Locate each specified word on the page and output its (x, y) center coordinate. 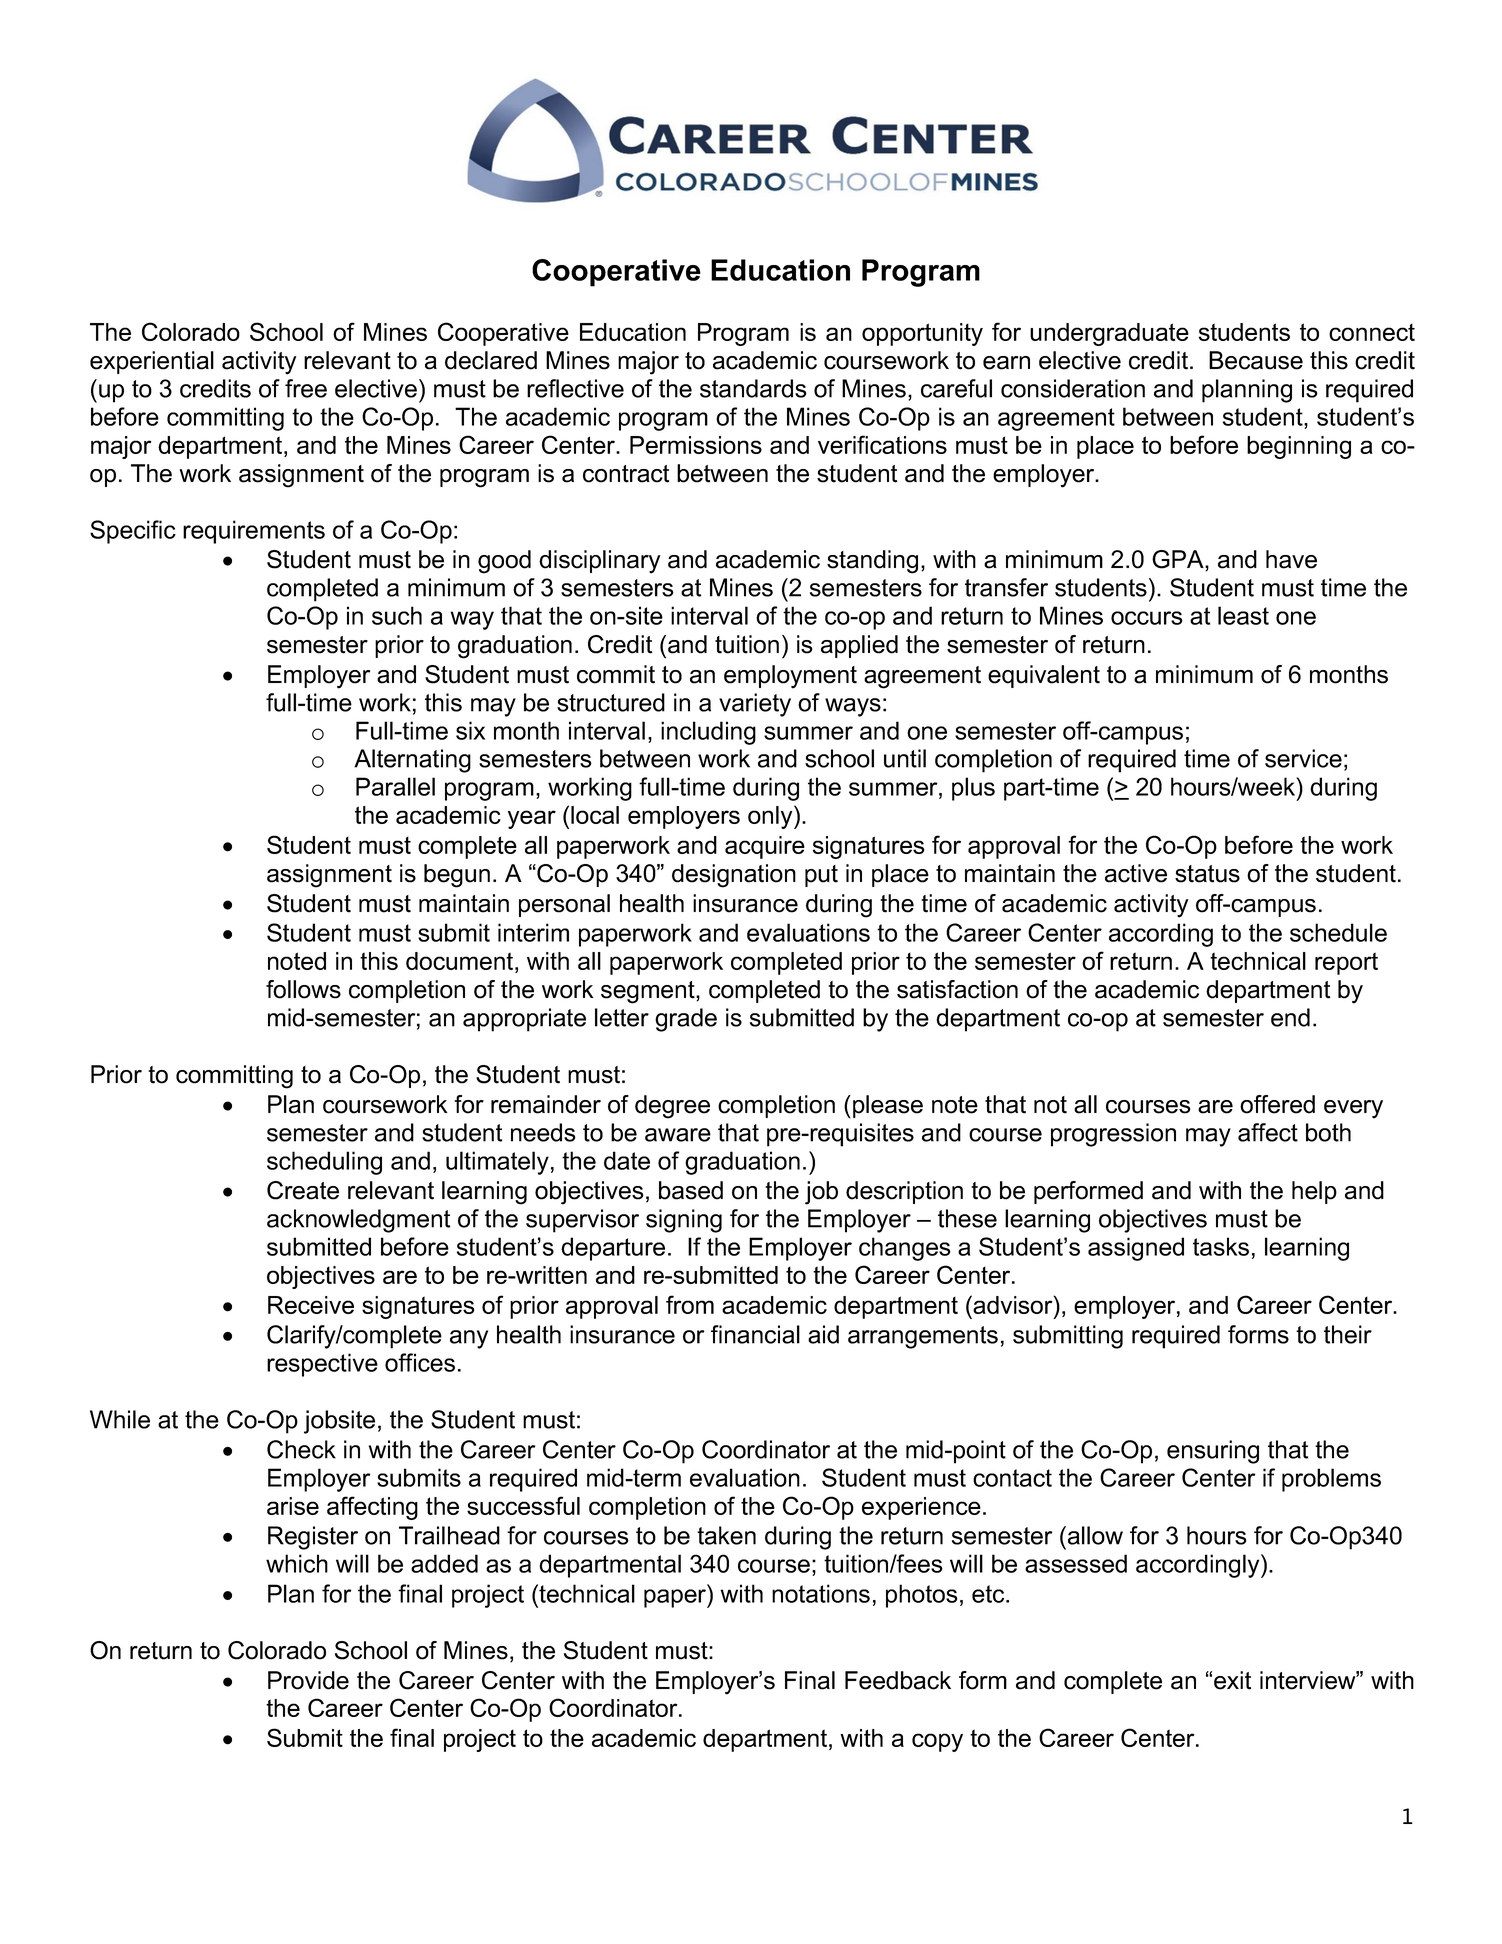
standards (753, 388)
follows (303, 989)
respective (322, 1365)
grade (686, 1020)
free (306, 388)
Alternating (412, 761)
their (1348, 1334)
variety (755, 705)
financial (755, 1334)
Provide (308, 1680)
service (1303, 758)
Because (1256, 360)
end (1290, 1017)
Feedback (898, 1680)
